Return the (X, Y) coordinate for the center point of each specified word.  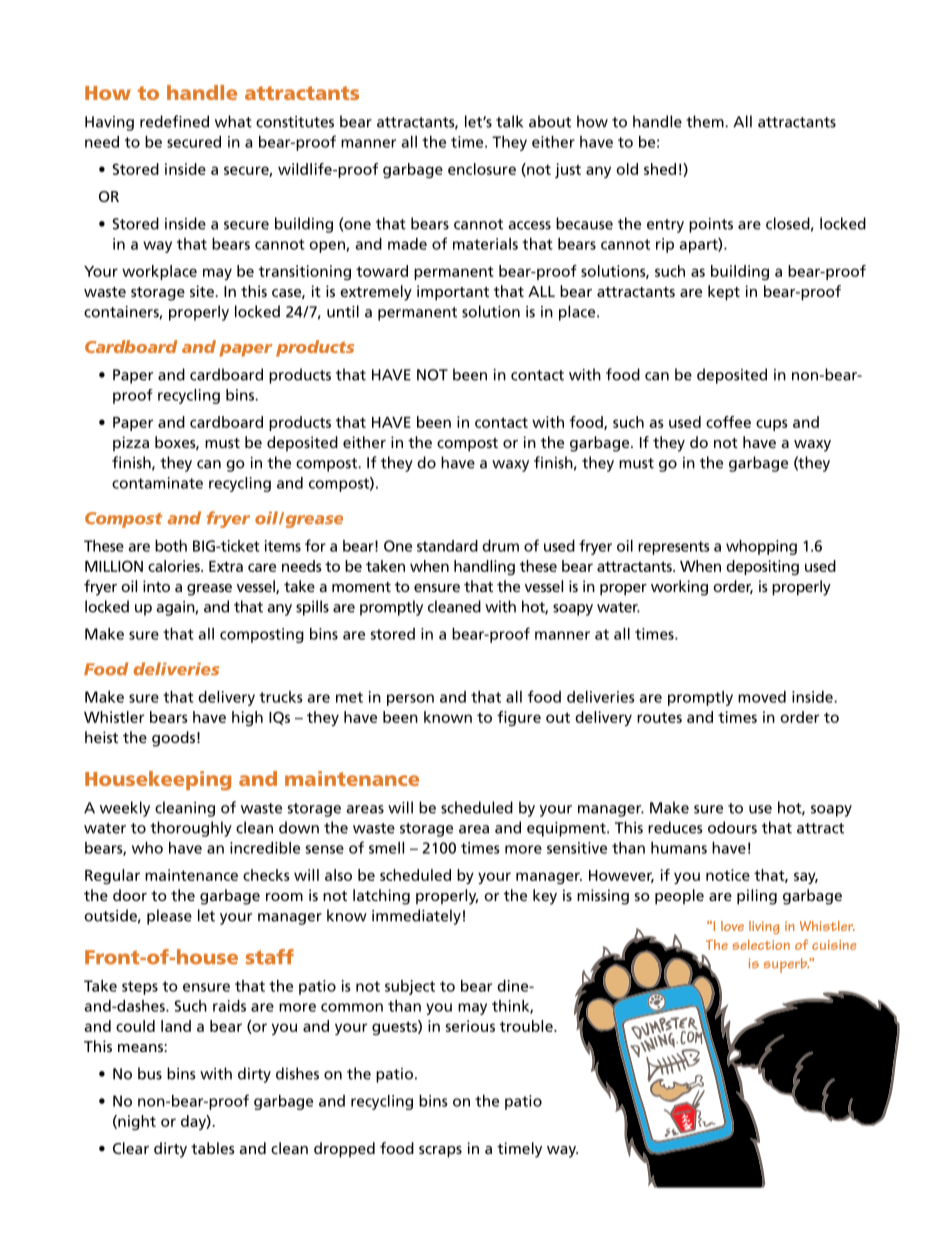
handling (484, 567)
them (706, 121)
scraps (440, 1152)
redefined (174, 121)
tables (213, 1148)
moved (762, 697)
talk (509, 121)
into (156, 586)
